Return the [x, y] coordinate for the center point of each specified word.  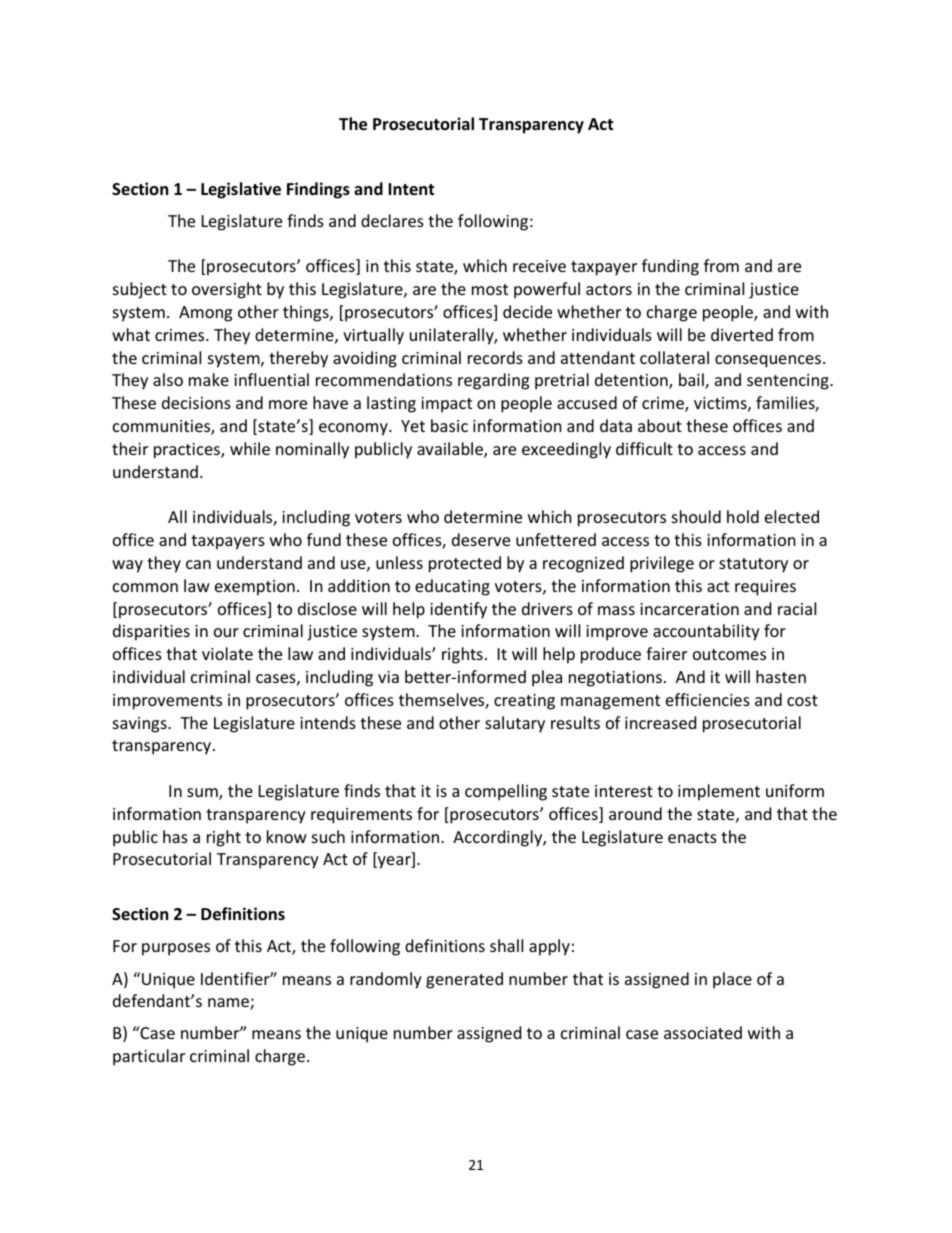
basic [449, 425]
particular [149, 1057]
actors [609, 289]
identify [458, 610]
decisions [196, 402]
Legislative [241, 190]
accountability [706, 632]
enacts [692, 837]
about [660, 425]
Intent [411, 189]
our [226, 632]
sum [203, 794]
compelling [506, 792]
